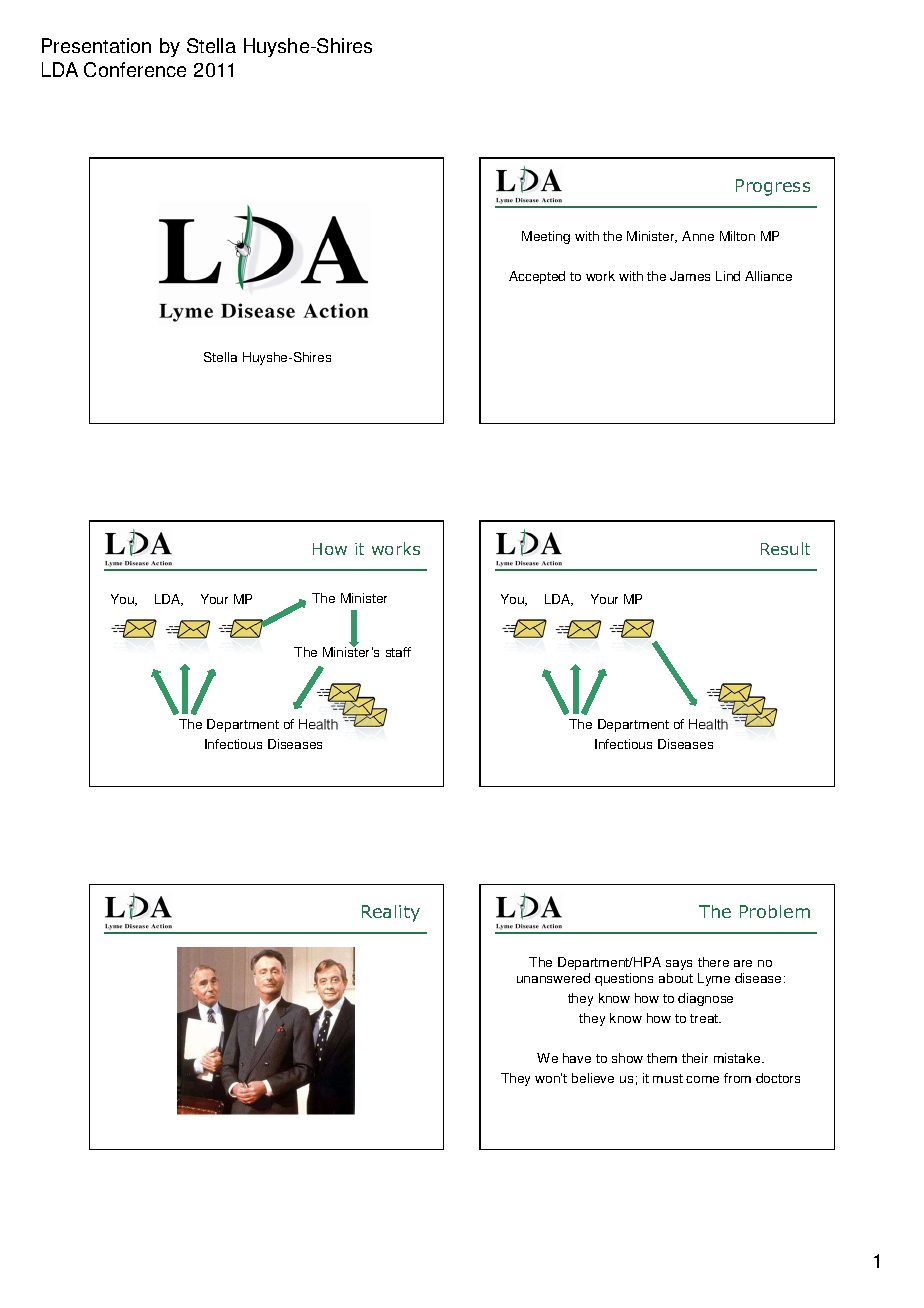  What do you see at coordinates (135, 69) in the image?
I see `Conference` at bounding box center [135, 69].
